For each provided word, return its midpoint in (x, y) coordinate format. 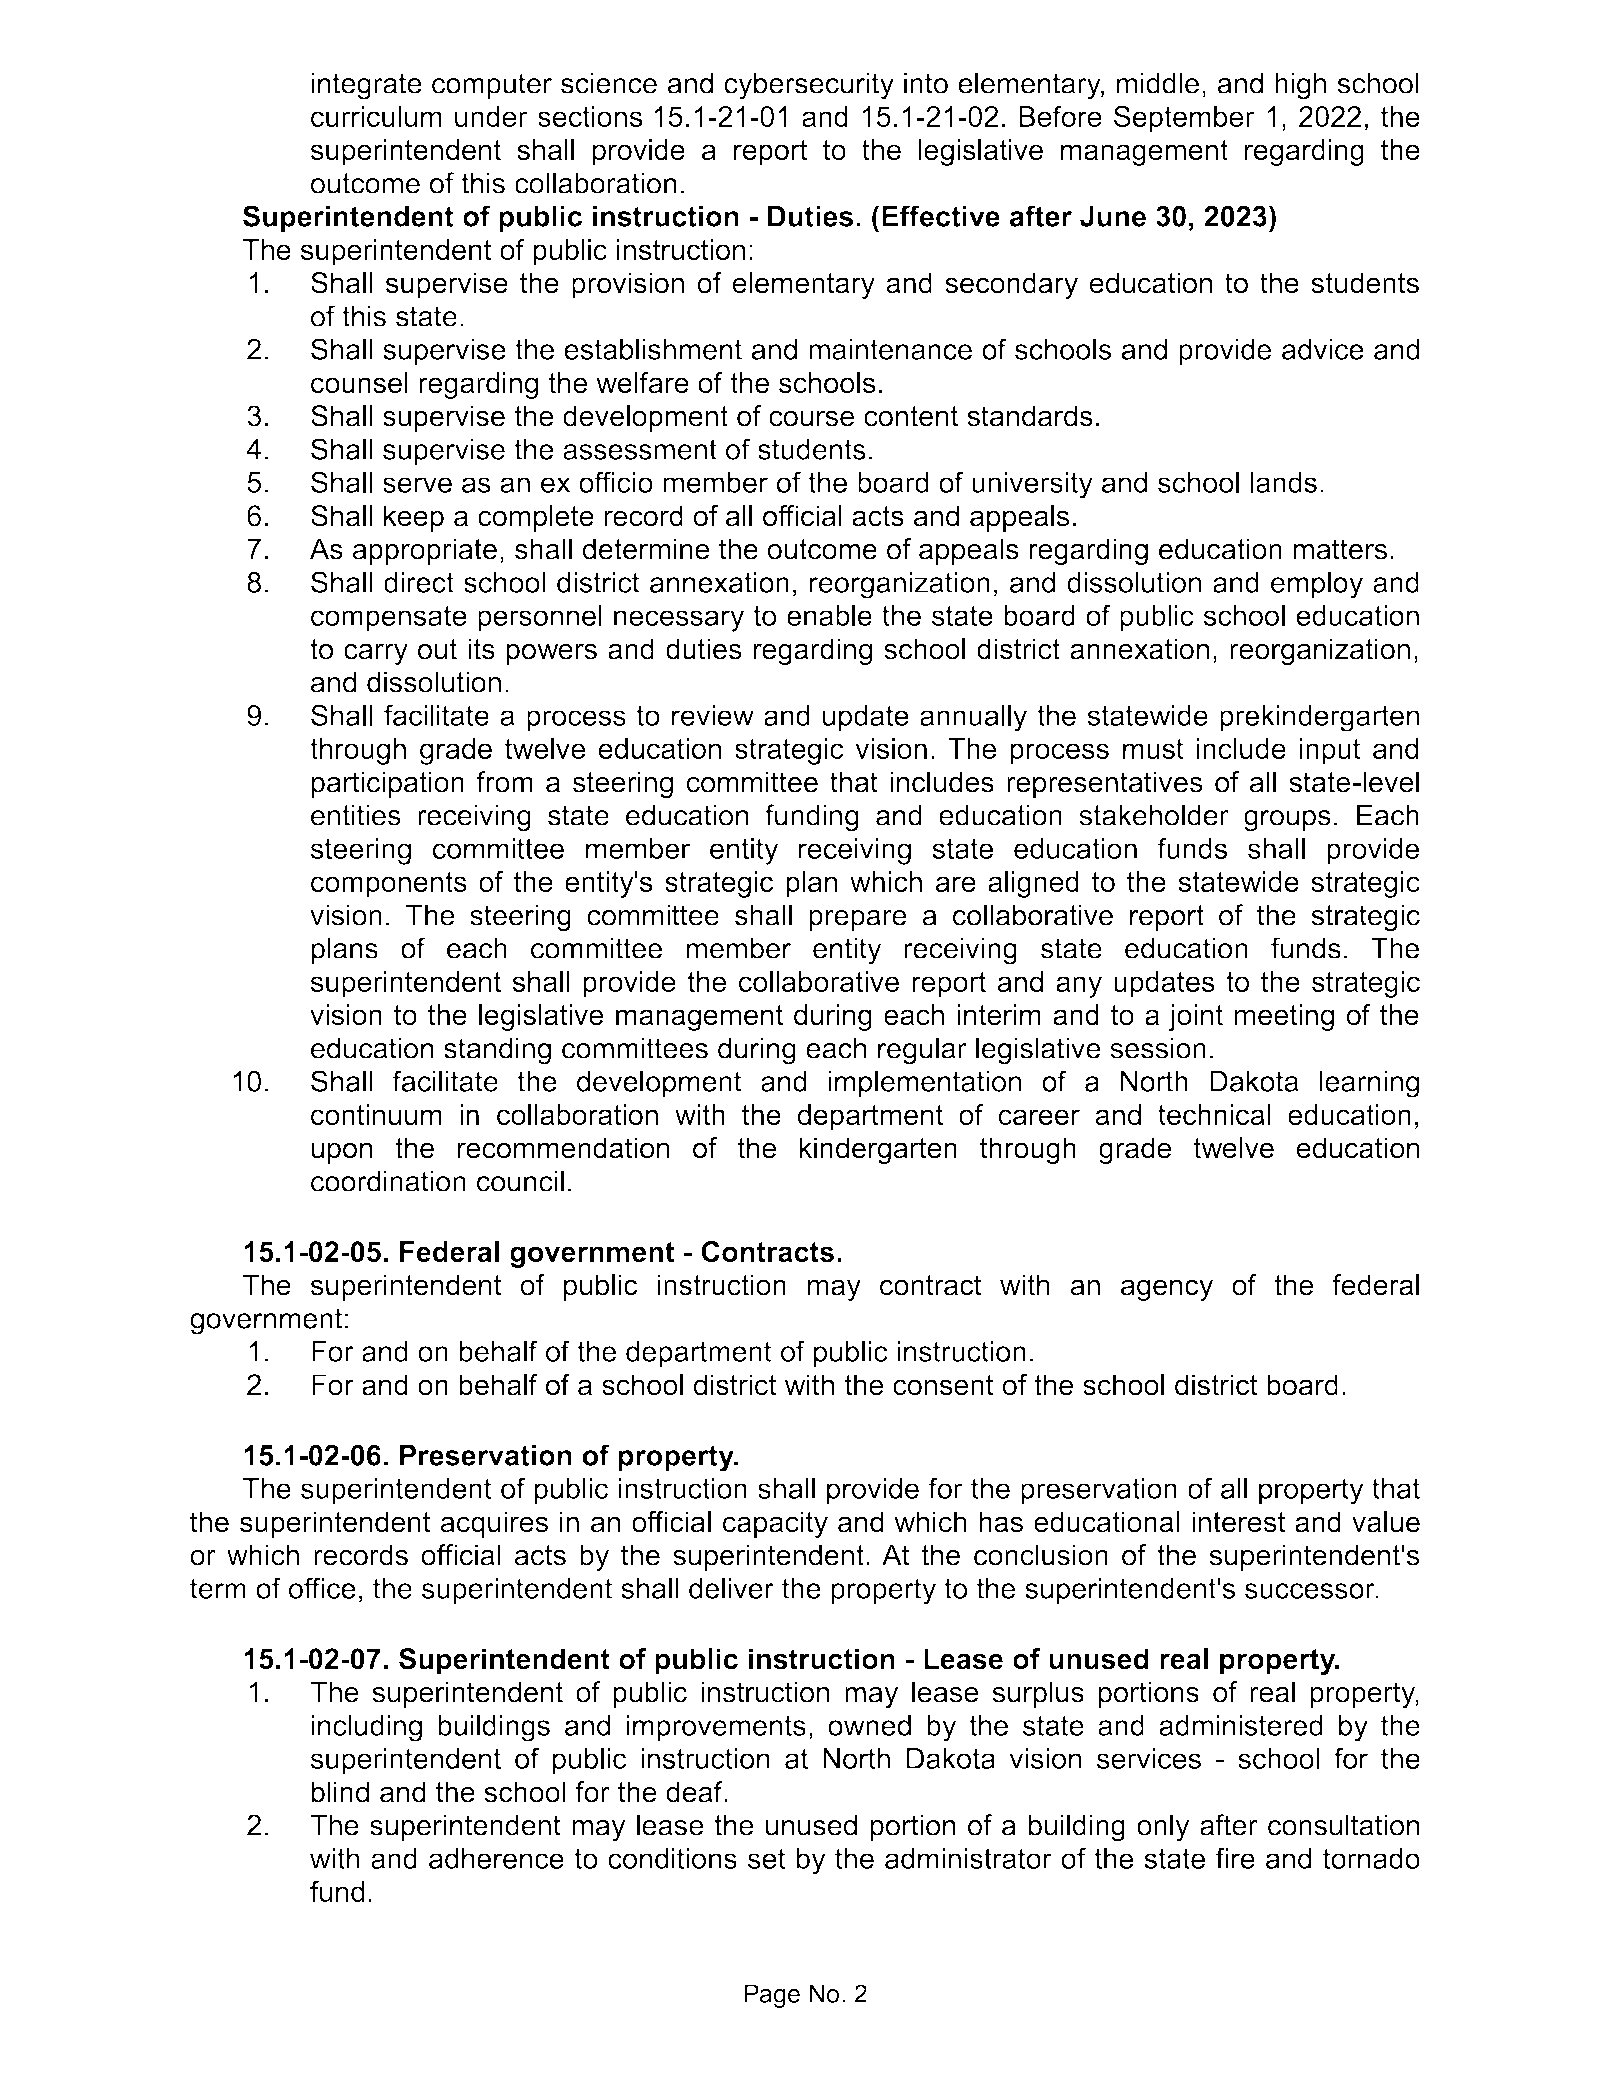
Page (772, 1996)
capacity (775, 1524)
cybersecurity (809, 86)
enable (829, 615)
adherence (496, 1858)
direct (419, 582)
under (491, 116)
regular (922, 1051)
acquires (494, 1524)
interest (1238, 1522)
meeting (1284, 1017)
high (1300, 86)
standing (497, 1051)
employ (1317, 585)
